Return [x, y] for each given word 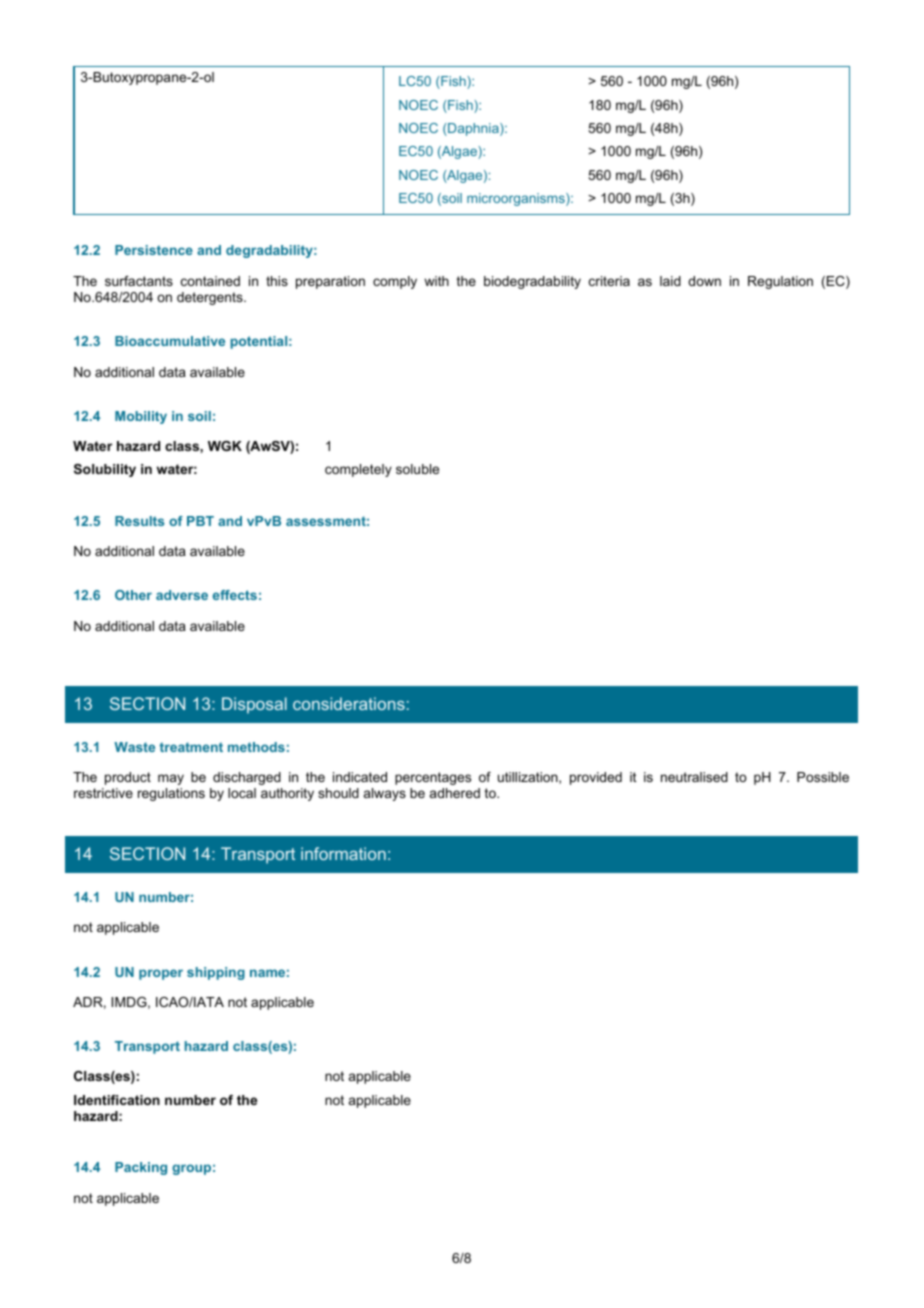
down [704, 281]
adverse [182, 595]
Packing [141, 1168]
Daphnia [473, 129]
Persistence [154, 250]
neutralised [694, 777]
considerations [349, 703]
